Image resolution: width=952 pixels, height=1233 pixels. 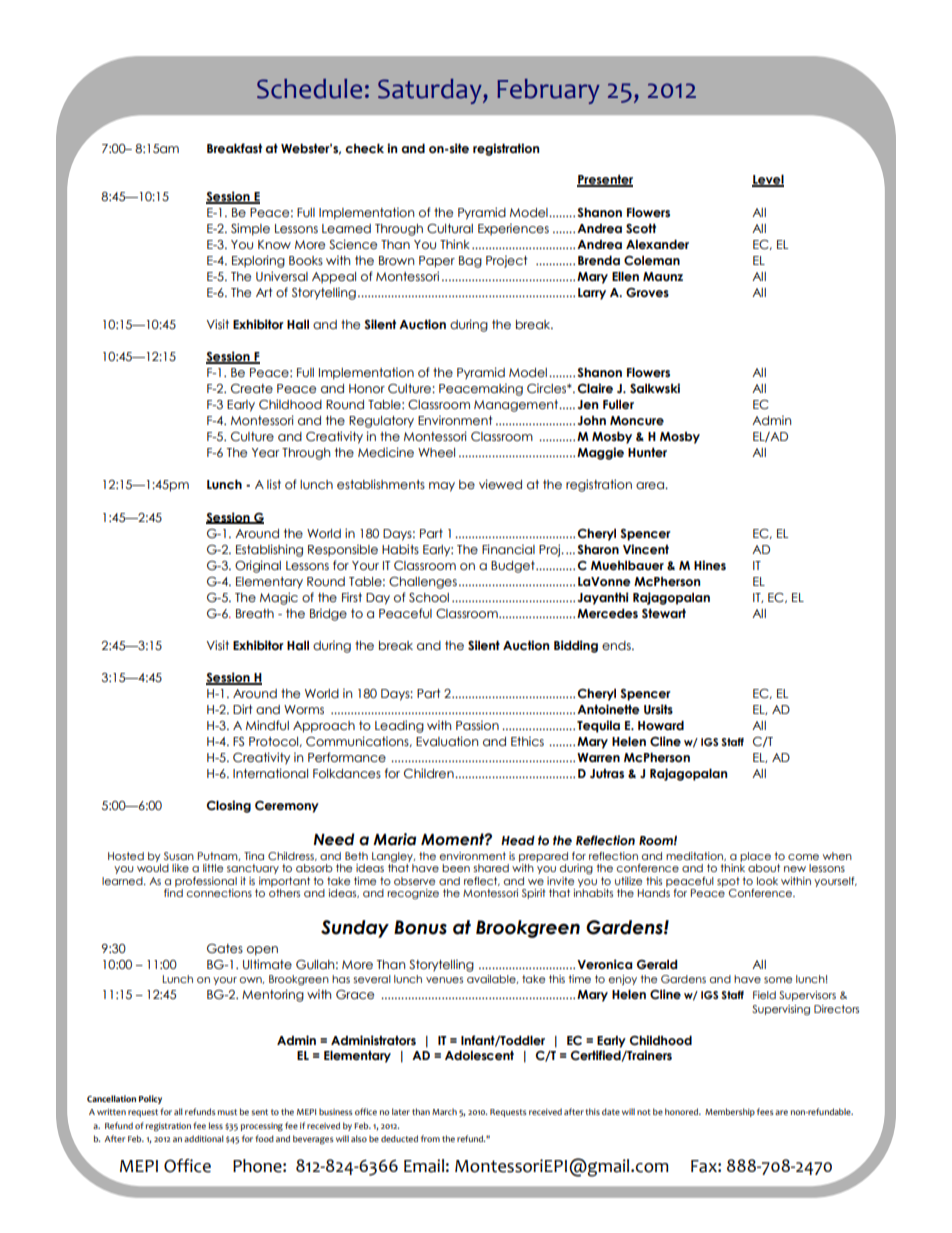 I want to click on place, so click(x=755, y=857).
